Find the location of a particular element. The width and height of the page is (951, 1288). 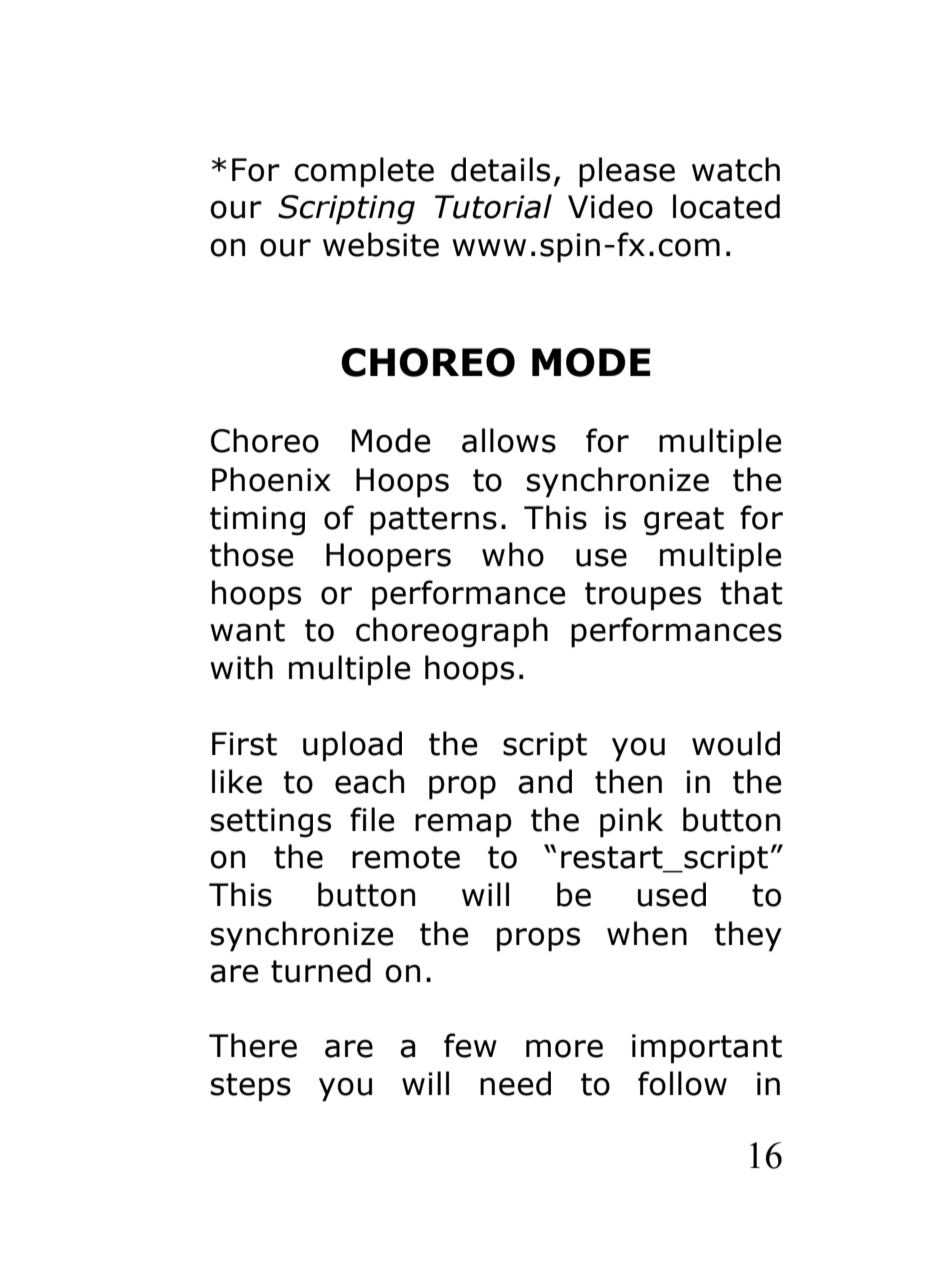

Phoenix is located at coordinates (271, 479).
